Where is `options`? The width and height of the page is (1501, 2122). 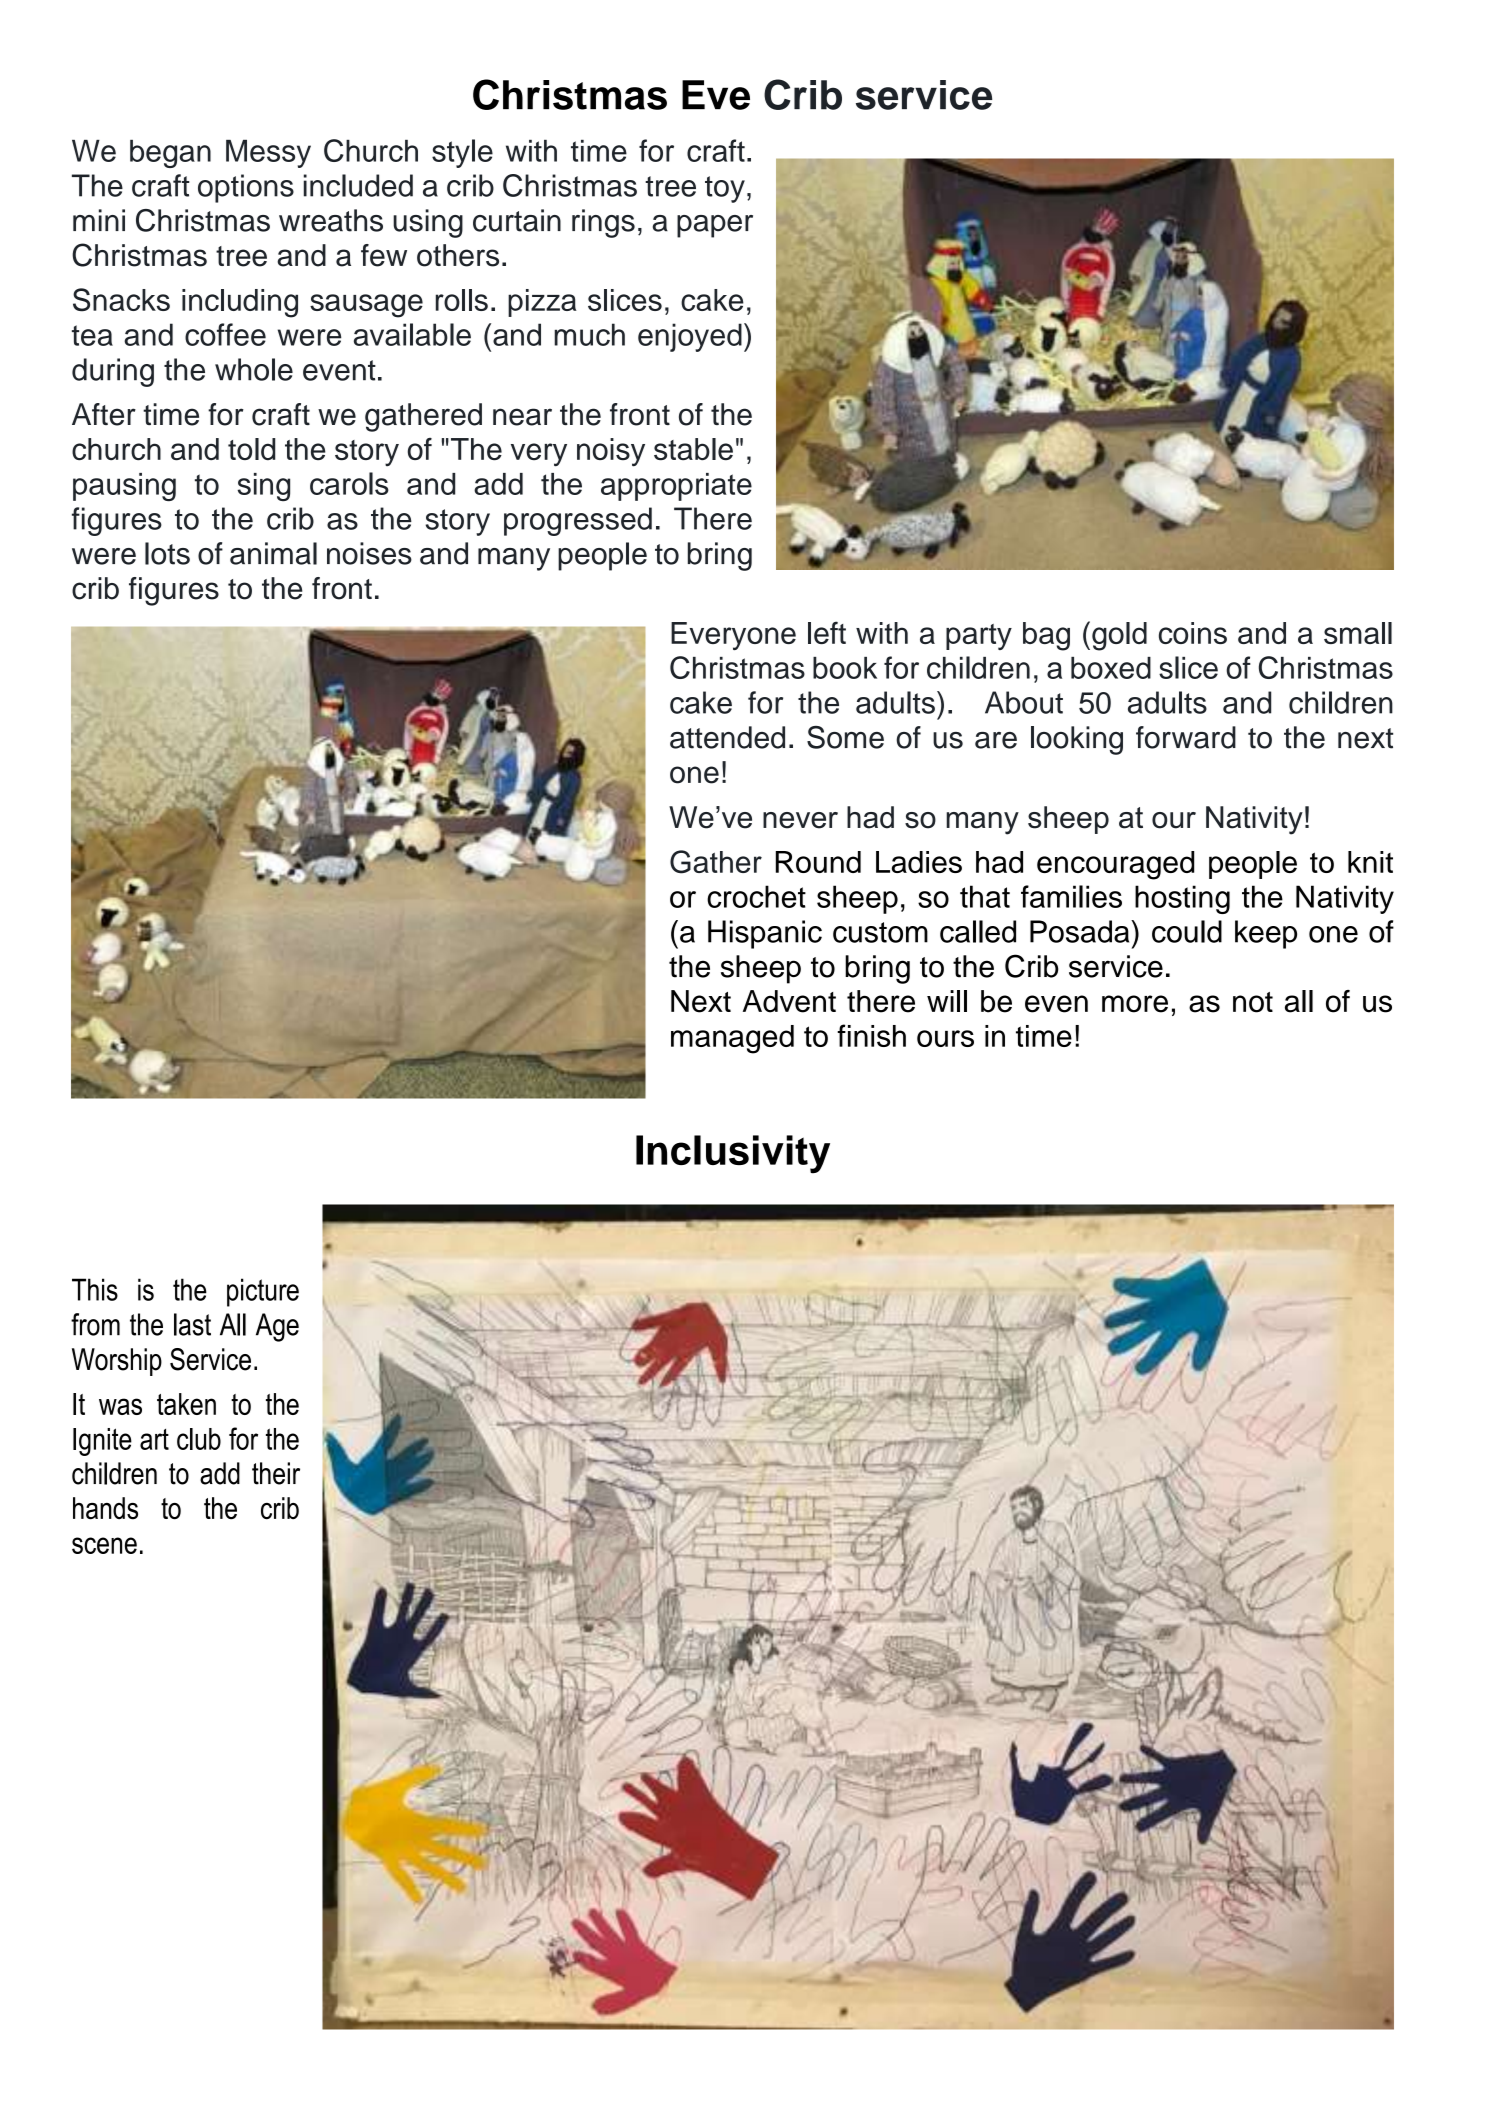 options is located at coordinates (246, 188).
